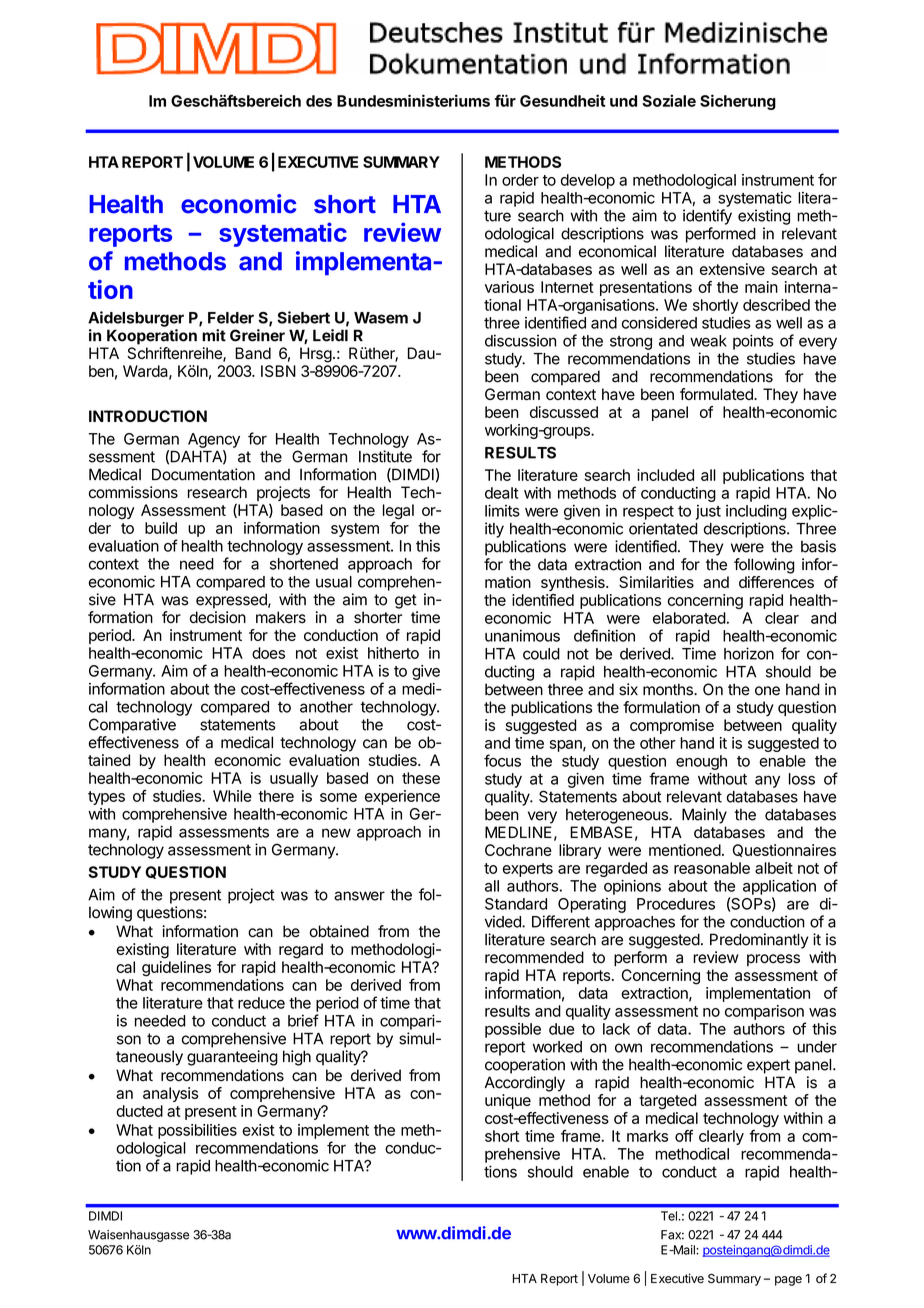  I want to click on possibilities, so click(197, 1131).
